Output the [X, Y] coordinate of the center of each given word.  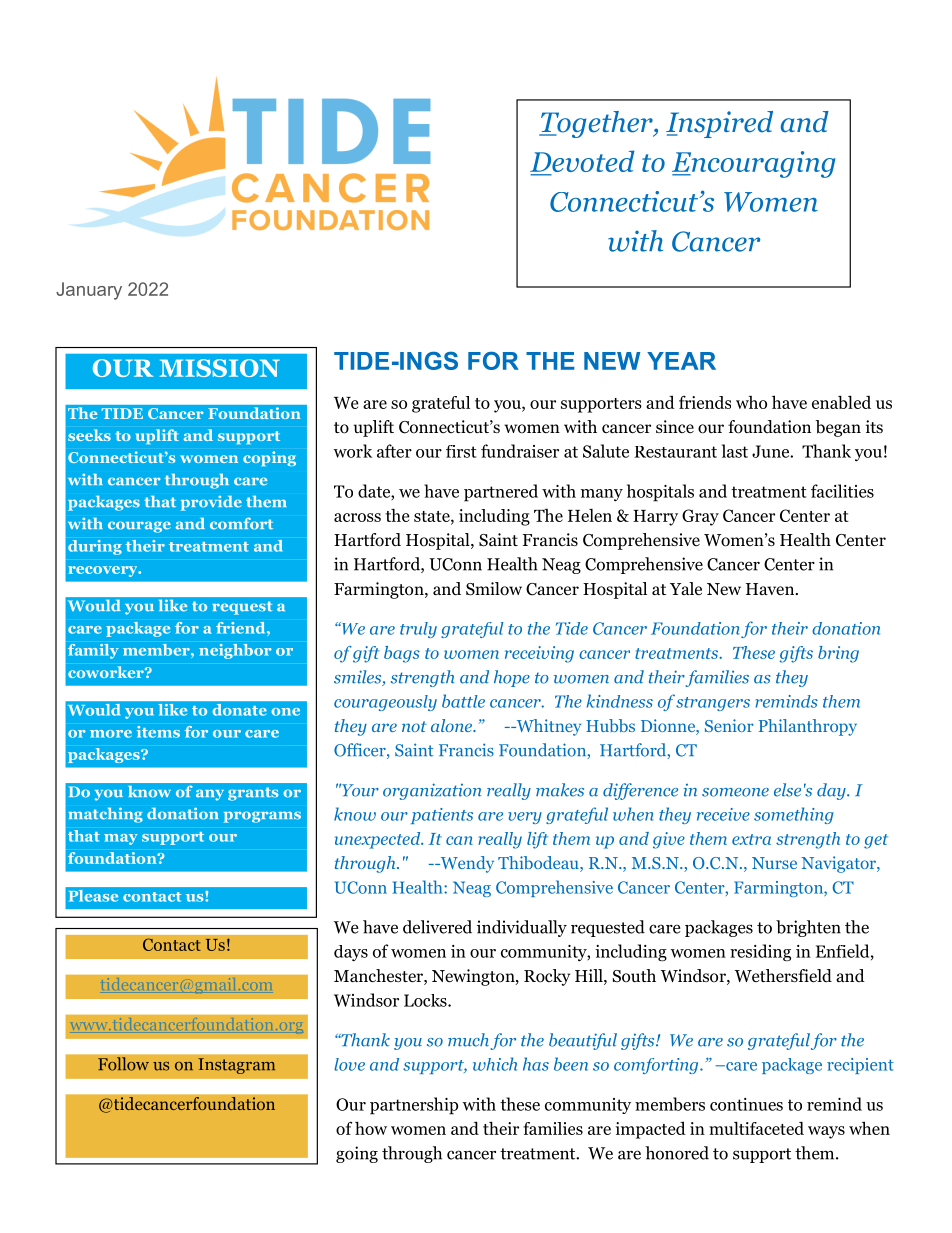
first [461, 451]
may [121, 839]
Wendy [466, 864]
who [751, 402]
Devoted [582, 162]
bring [838, 654]
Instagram [236, 1066]
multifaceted [756, 1128]
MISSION [219, 368]
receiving [539, 654]
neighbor [235, 651]
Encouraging [754, 164]
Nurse [774, 863]
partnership [414, 1106]
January [89, 291]
